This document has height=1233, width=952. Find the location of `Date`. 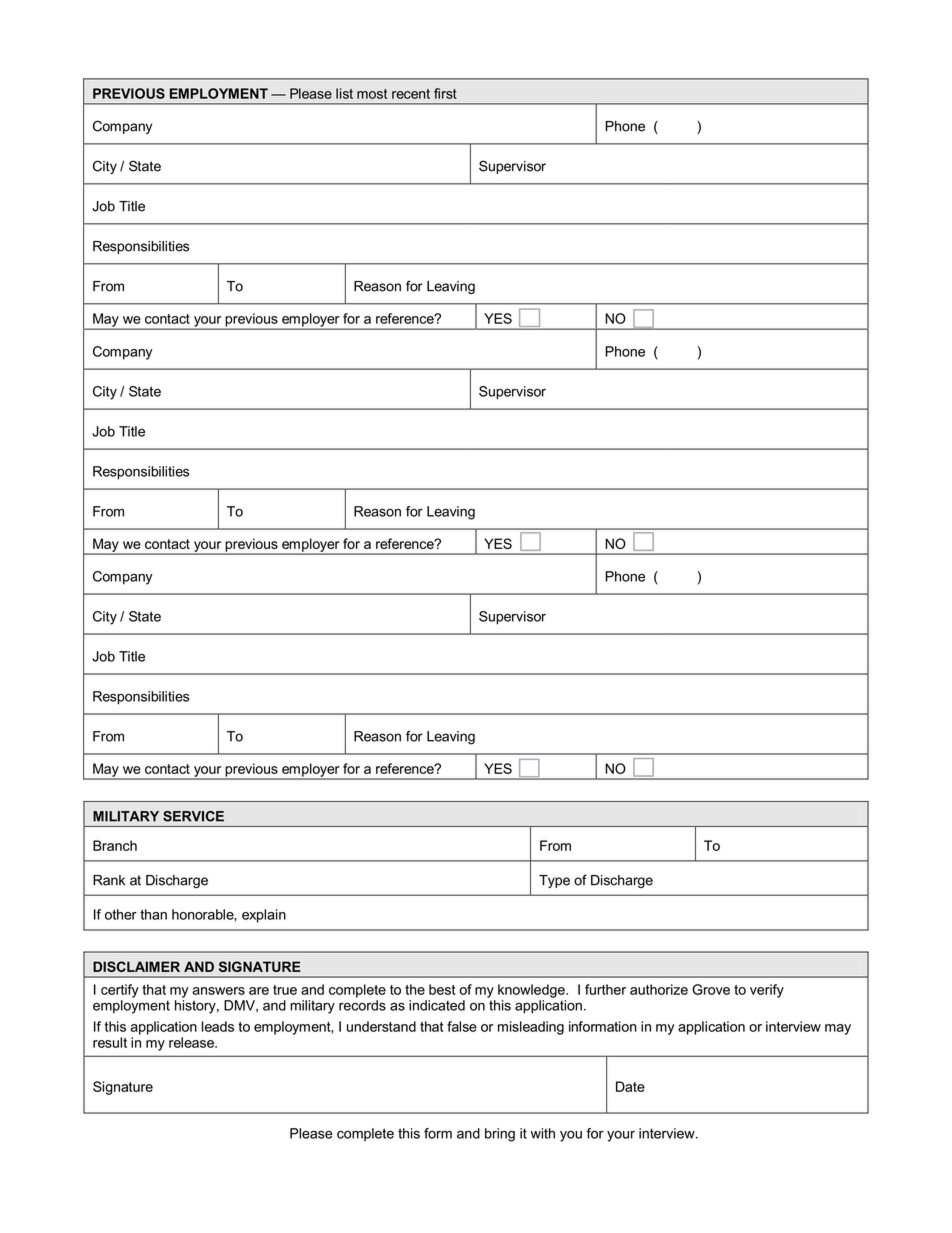

Date is located at coordinates (630, 1086).
